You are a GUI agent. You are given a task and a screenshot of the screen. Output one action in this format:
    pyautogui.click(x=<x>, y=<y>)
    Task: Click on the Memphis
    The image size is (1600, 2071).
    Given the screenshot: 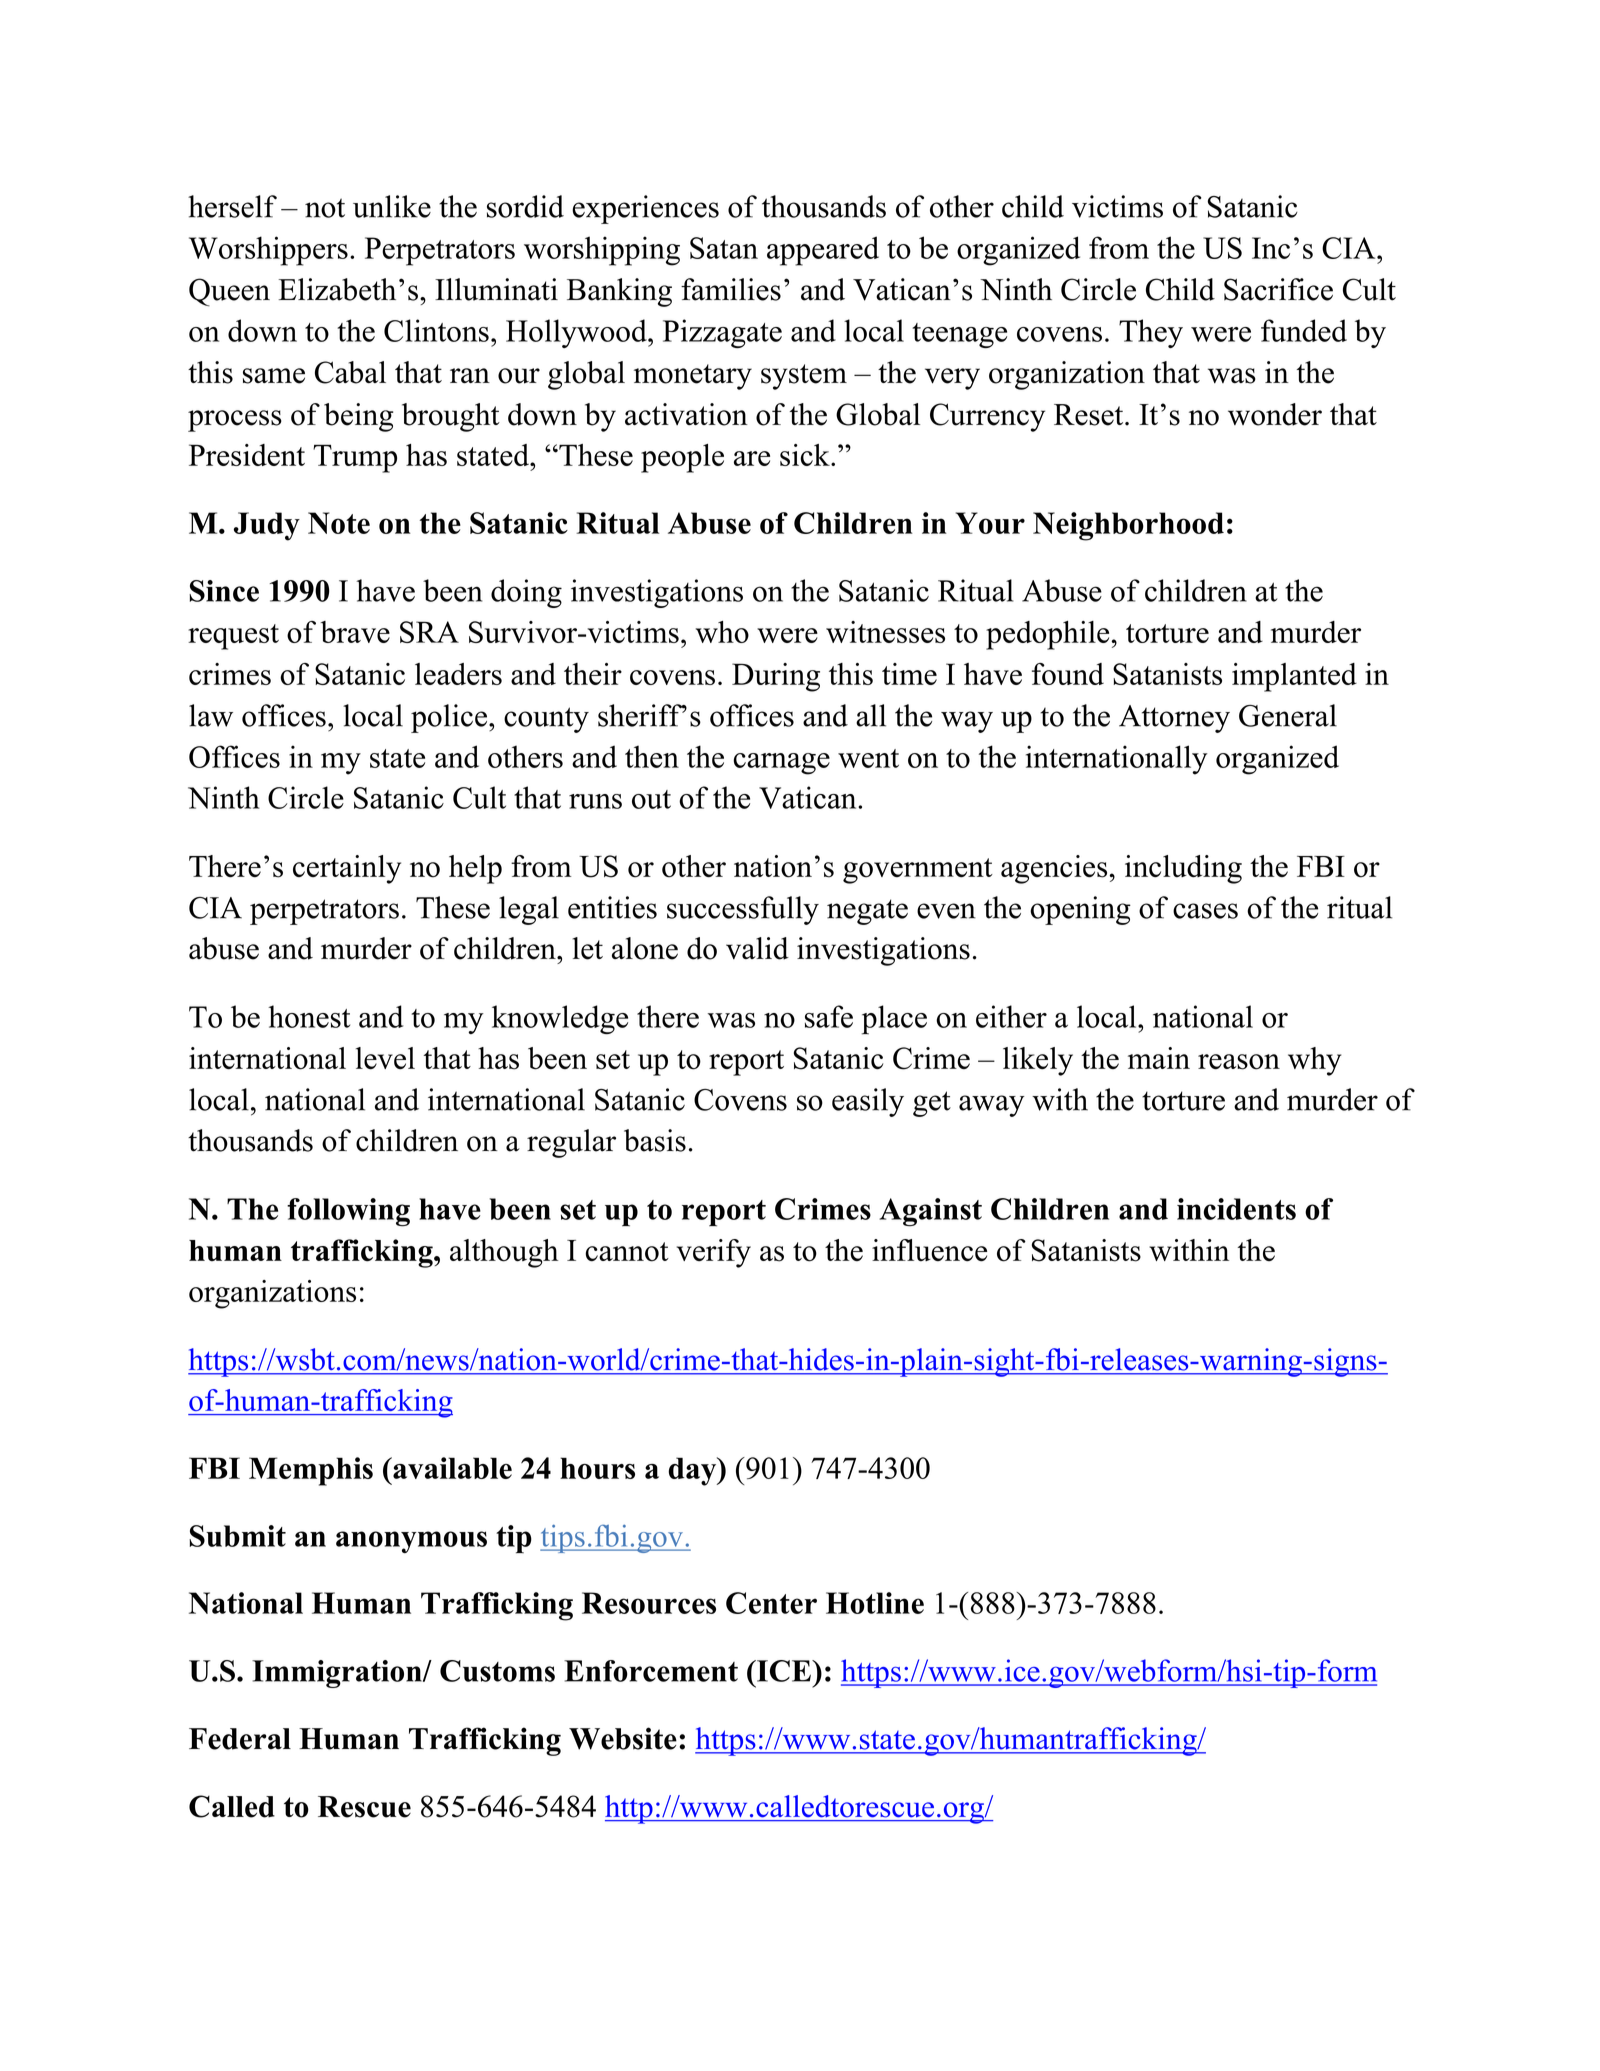 What is the action you would take?
    pyautogui.click(x=311, y=1471)
